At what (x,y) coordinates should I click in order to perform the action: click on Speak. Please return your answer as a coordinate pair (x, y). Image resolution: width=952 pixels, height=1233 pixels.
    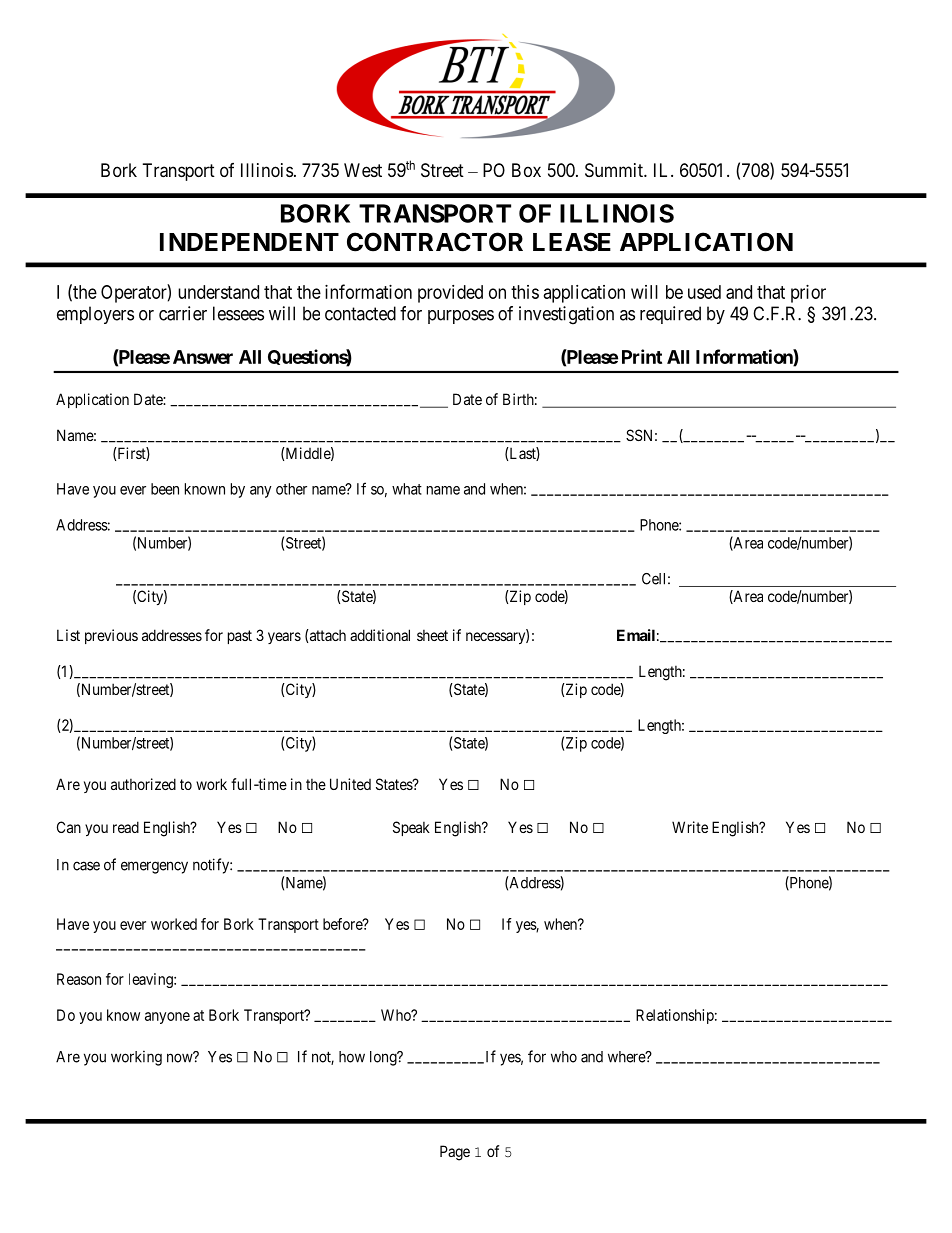
    Looking at the image, I should click on (411, 828).
